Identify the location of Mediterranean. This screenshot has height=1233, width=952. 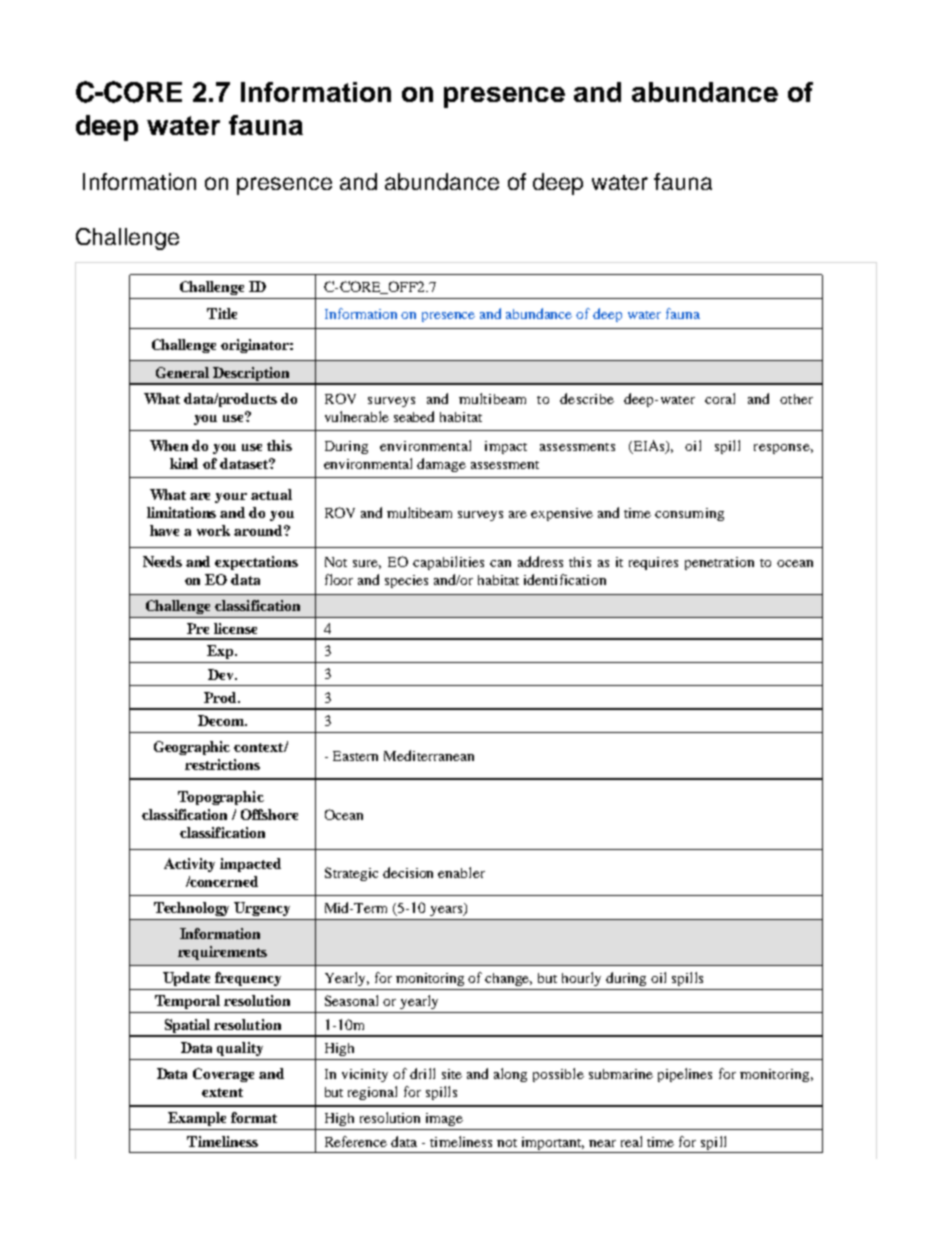
(429, 755).
